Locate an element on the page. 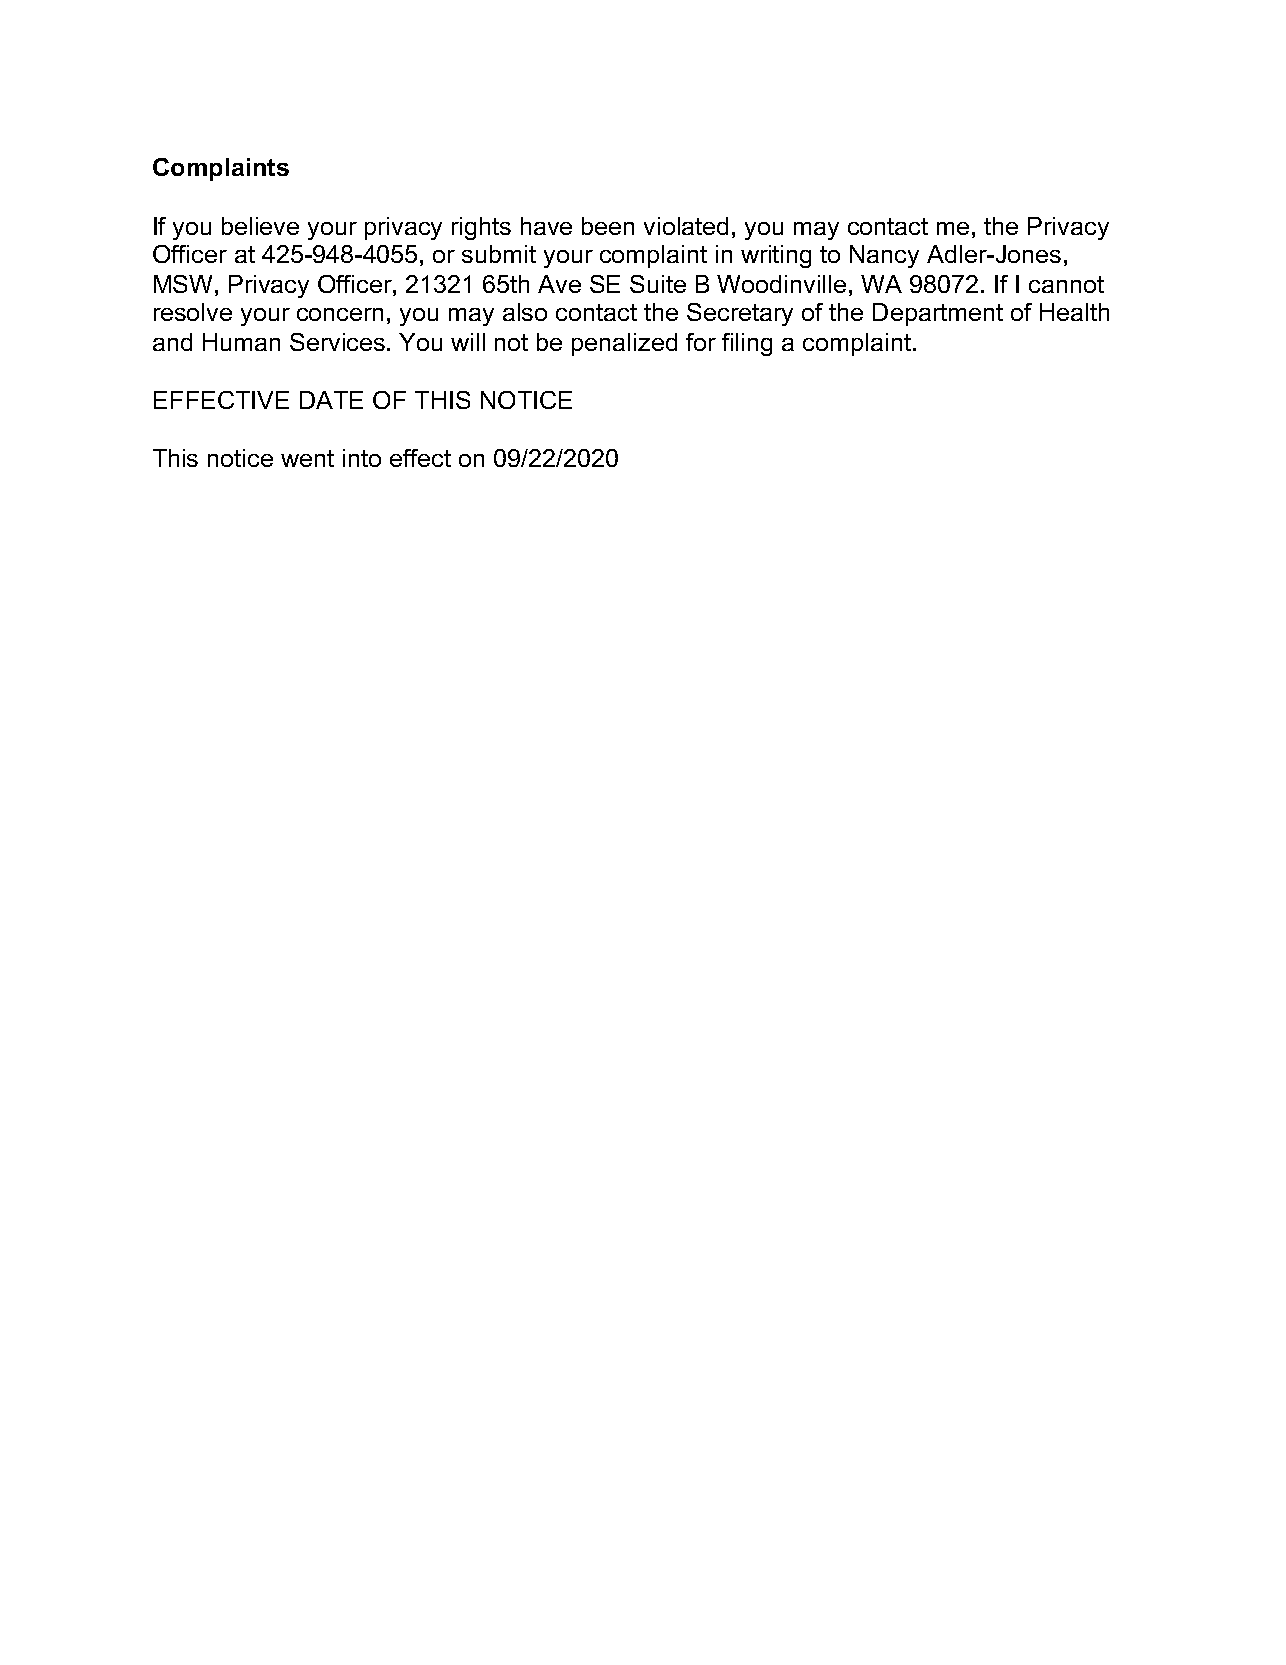  DATE is located at coordinates (331, 400).
